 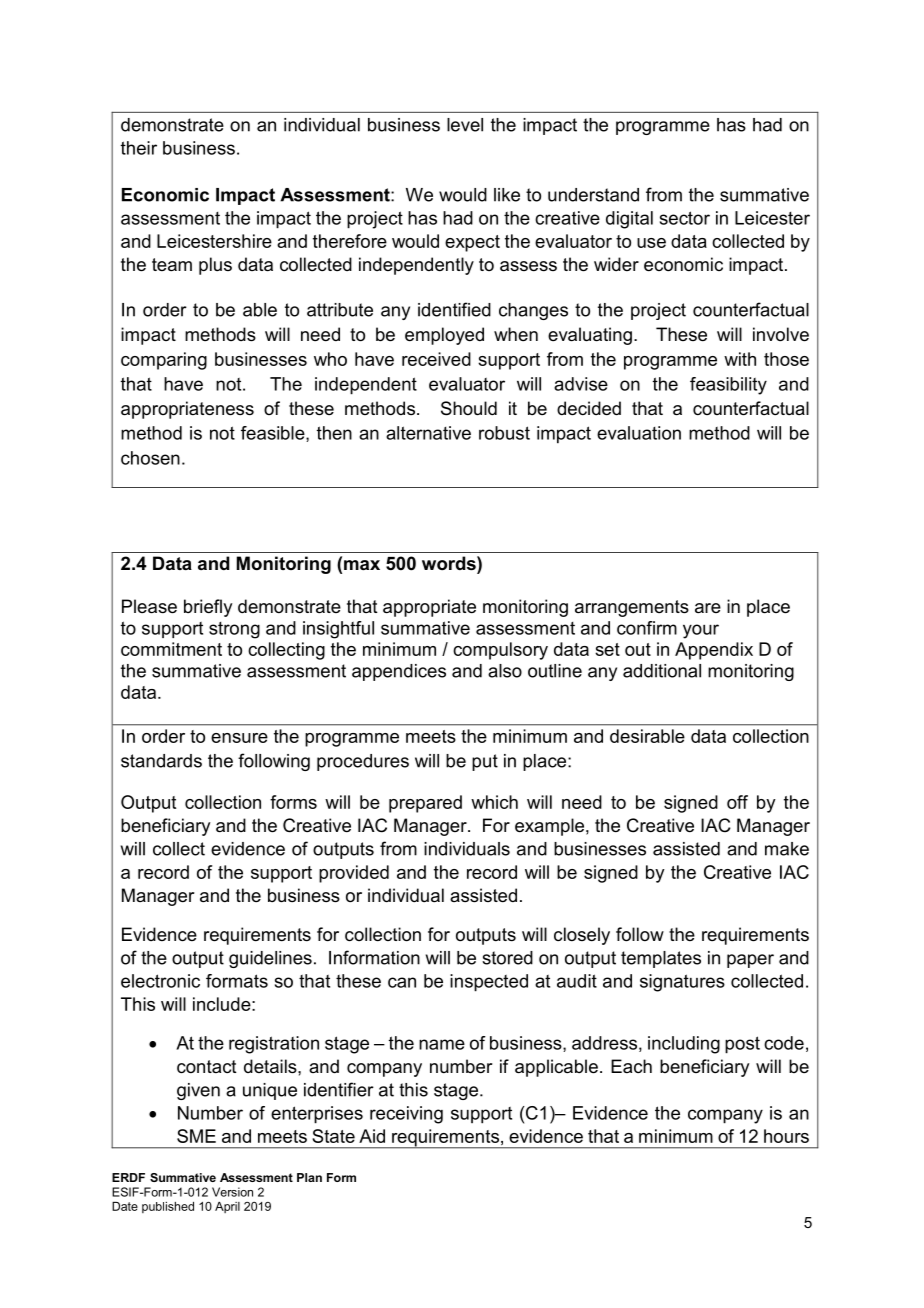 What do you see at coordinates (685, 218) in the document?
I see `sector` at bounding box center [685, 218].
